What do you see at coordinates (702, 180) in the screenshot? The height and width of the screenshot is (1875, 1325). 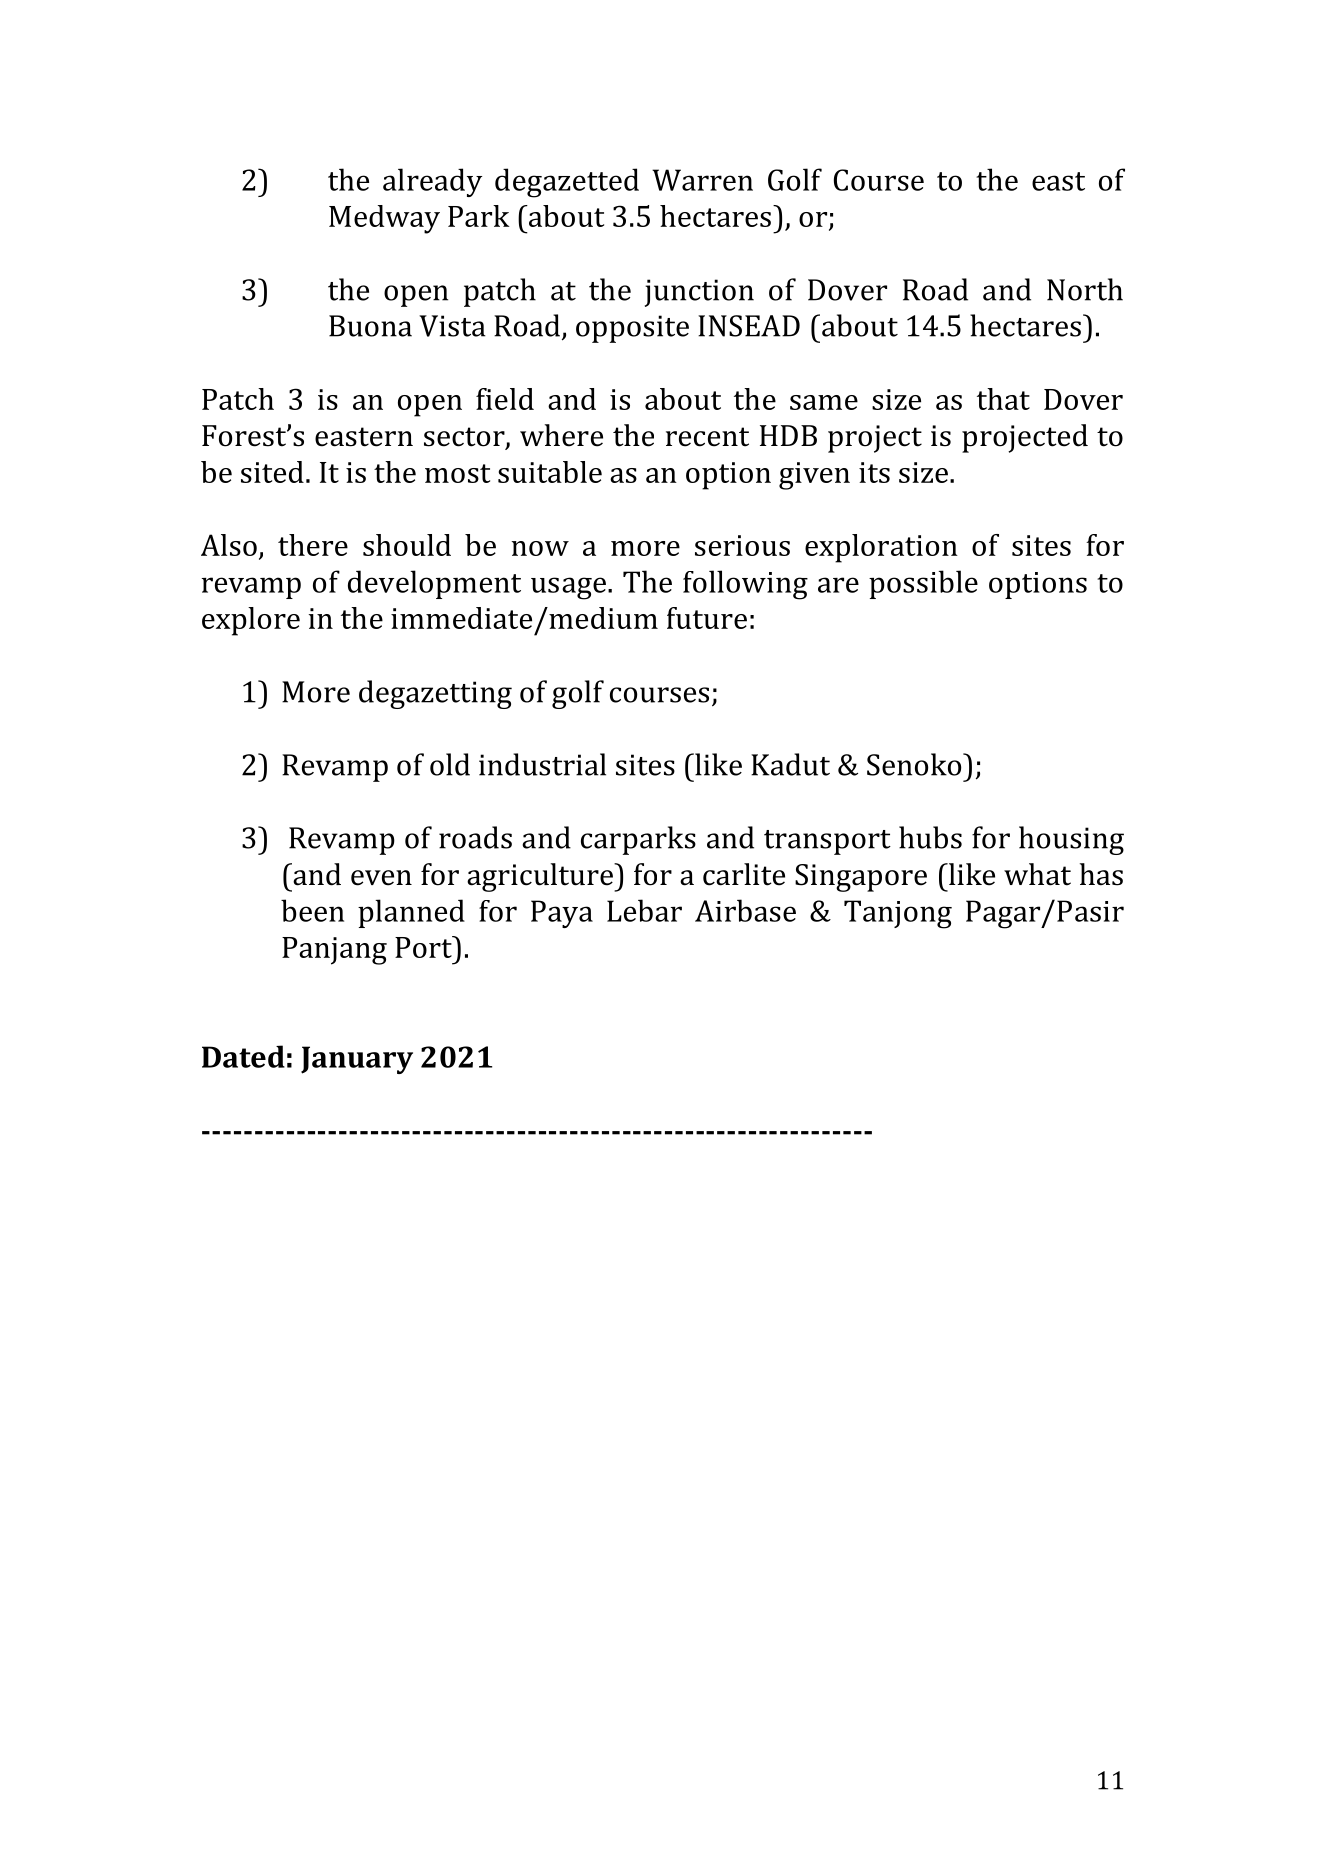 I see `Warren` at bounding box center [702, 180].
